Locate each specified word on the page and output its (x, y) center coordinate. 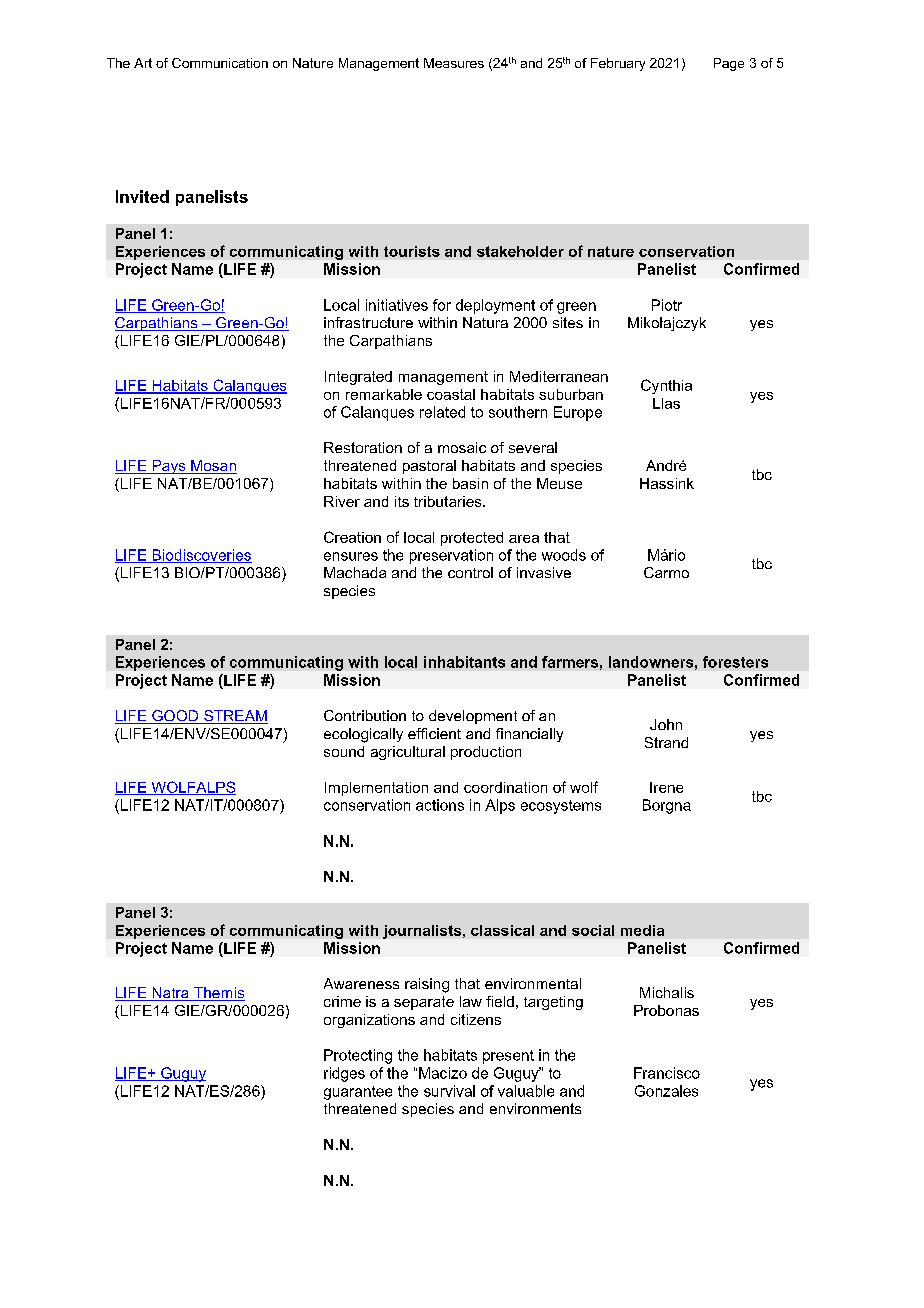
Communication (220, 63)
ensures (351, 556)
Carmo (666, 572)
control (470, 572)
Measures (454, 63)
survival (449, 1091)
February (618, 64)
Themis (218, 994)
